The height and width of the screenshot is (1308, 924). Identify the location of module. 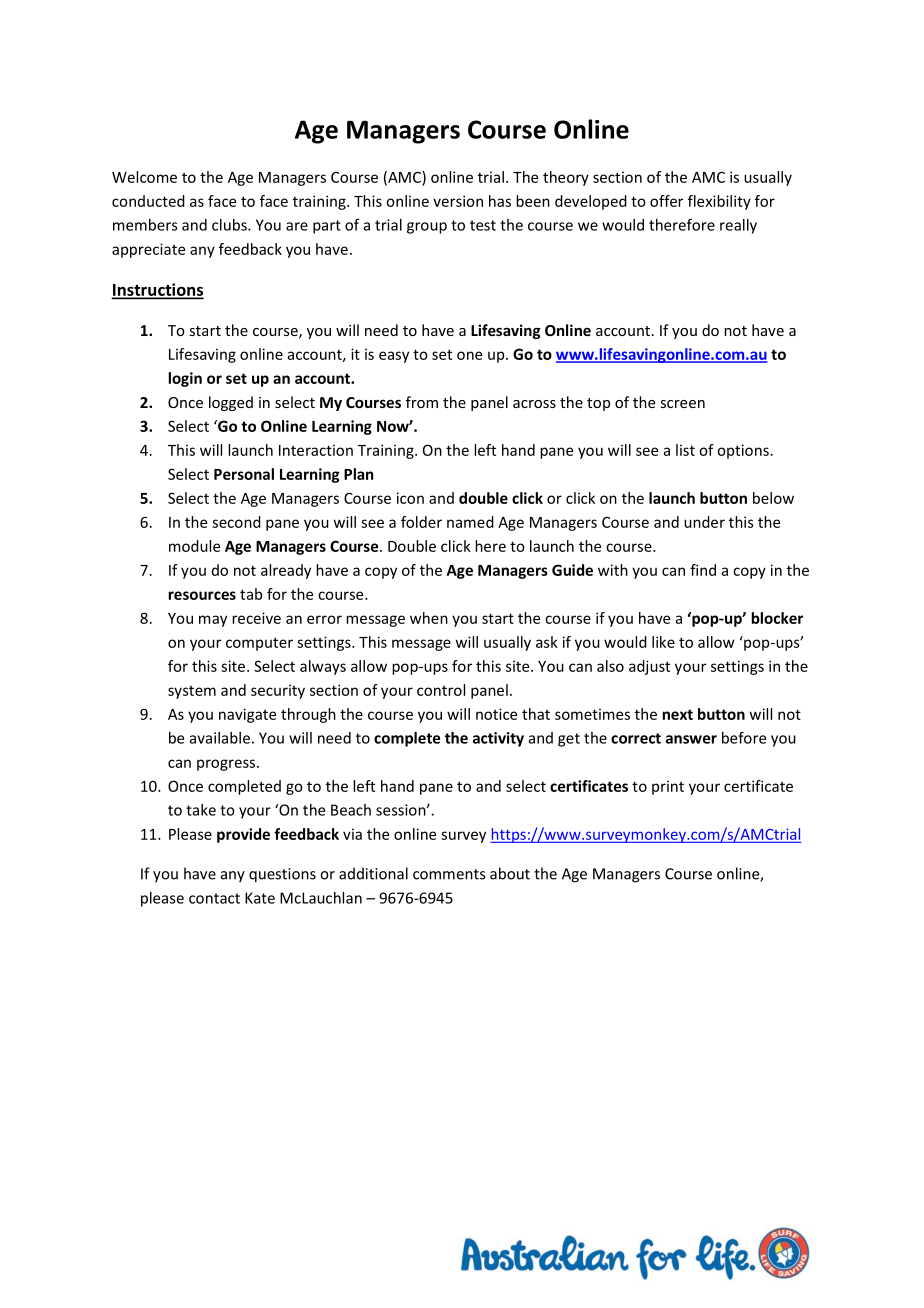
(194, 546).
